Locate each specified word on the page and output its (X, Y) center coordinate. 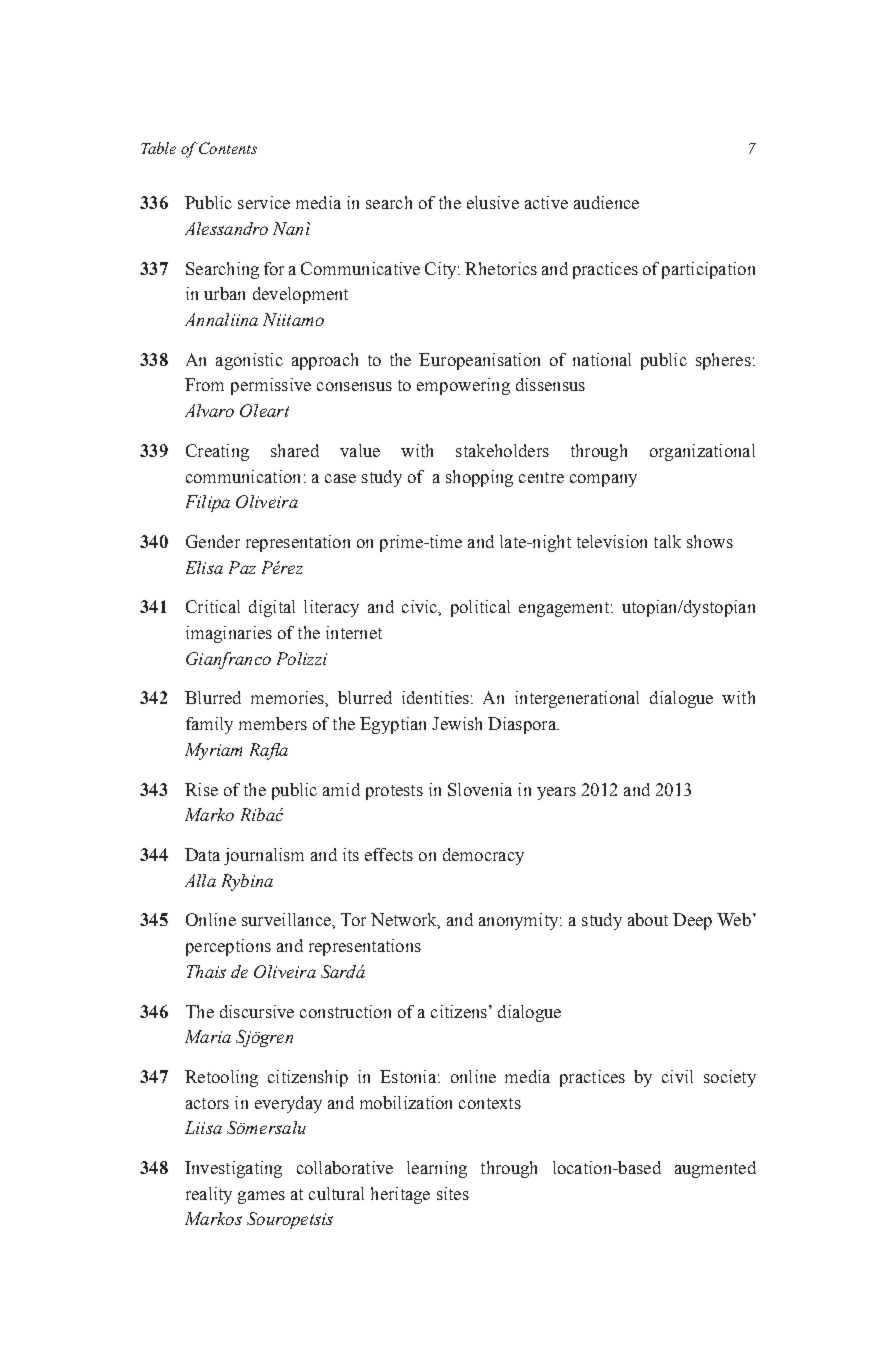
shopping (479, 478)
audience (606, 202)
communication (243, 476)
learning (437, 1169)
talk (667, 541)
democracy (483, 856)
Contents (228, 148)
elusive (493, 202)
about (648, 919)
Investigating (233, 1169)
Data (202, 854)
